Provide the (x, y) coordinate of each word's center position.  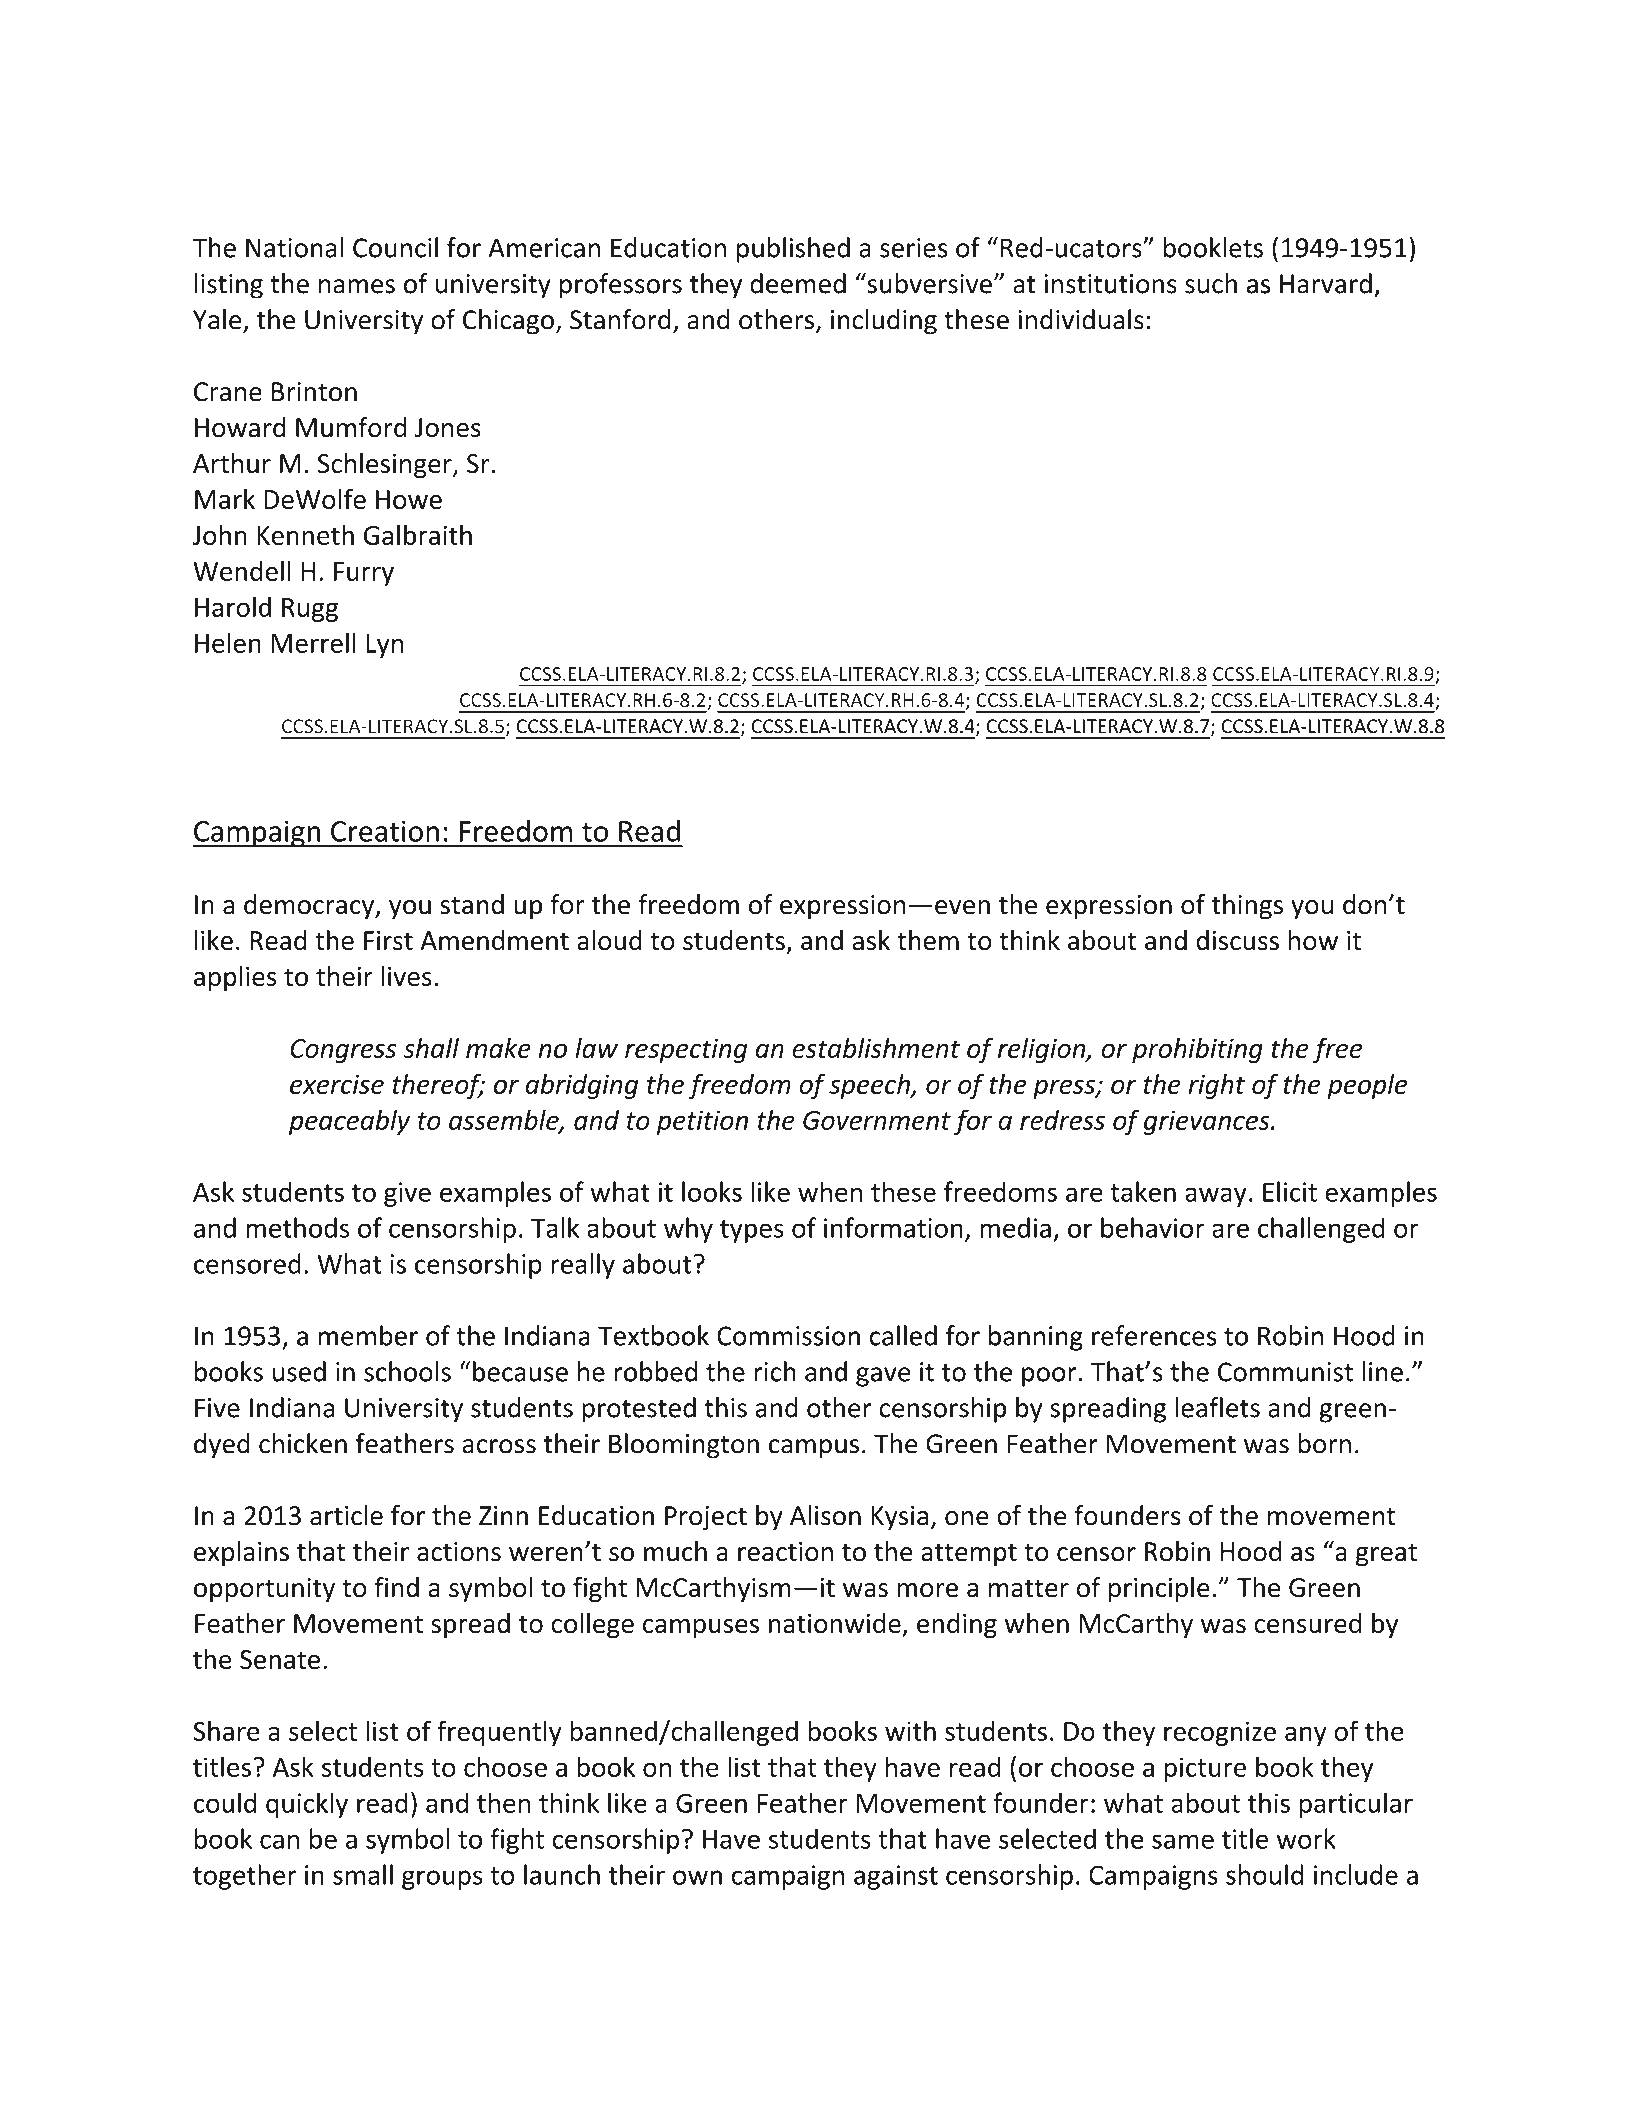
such (1211, 283)
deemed (798, 283)
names (357, 286)
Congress (343, 1051)
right (1217, 1086)
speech (870, 1086)
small (363, 1874)
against (896, 1877)
